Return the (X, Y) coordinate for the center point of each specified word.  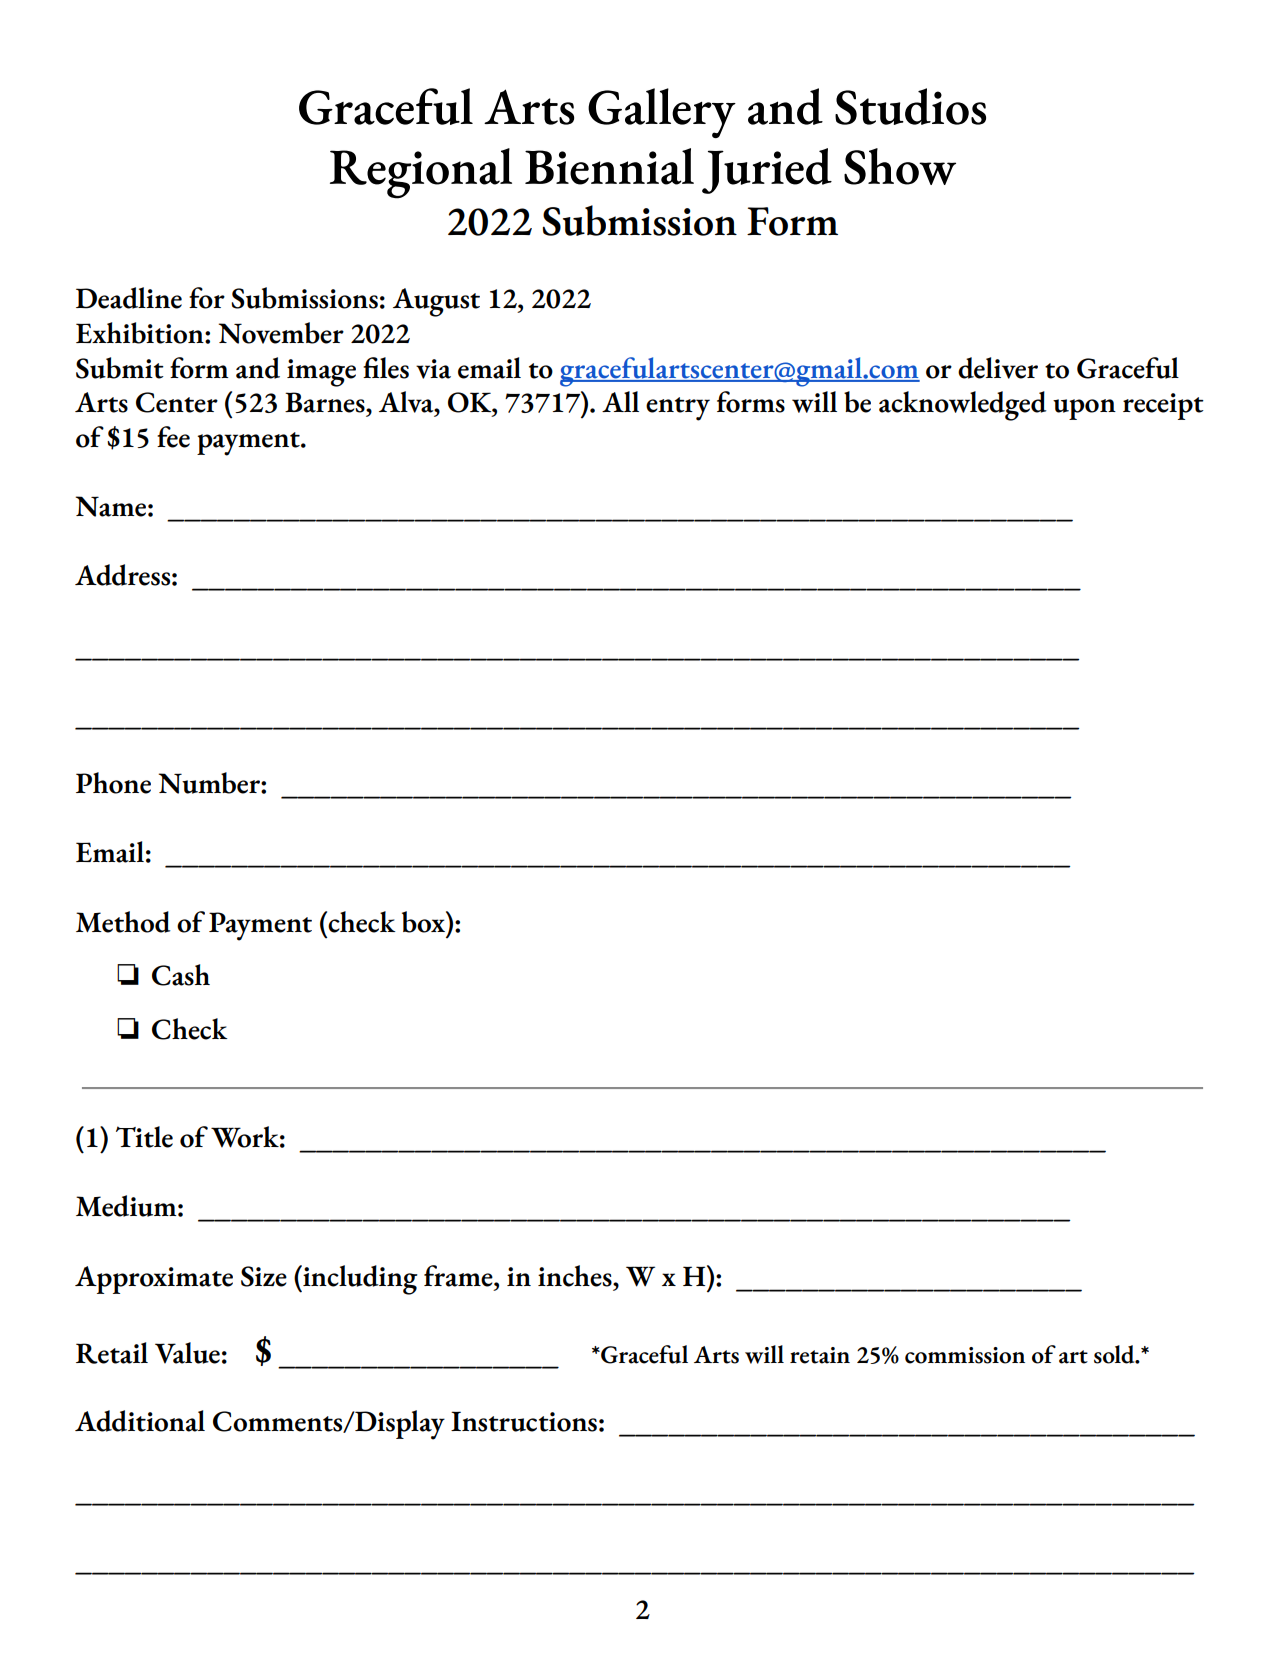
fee (173, 437)
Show (900, 166)
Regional (421, 173)
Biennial (609, 166)
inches (576, 1276)
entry (678, 409)
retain (820, 1355)
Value (187, 1353)
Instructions (524, 1421)
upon (1084, 409)
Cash (181, 975)
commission (965, 1355)
